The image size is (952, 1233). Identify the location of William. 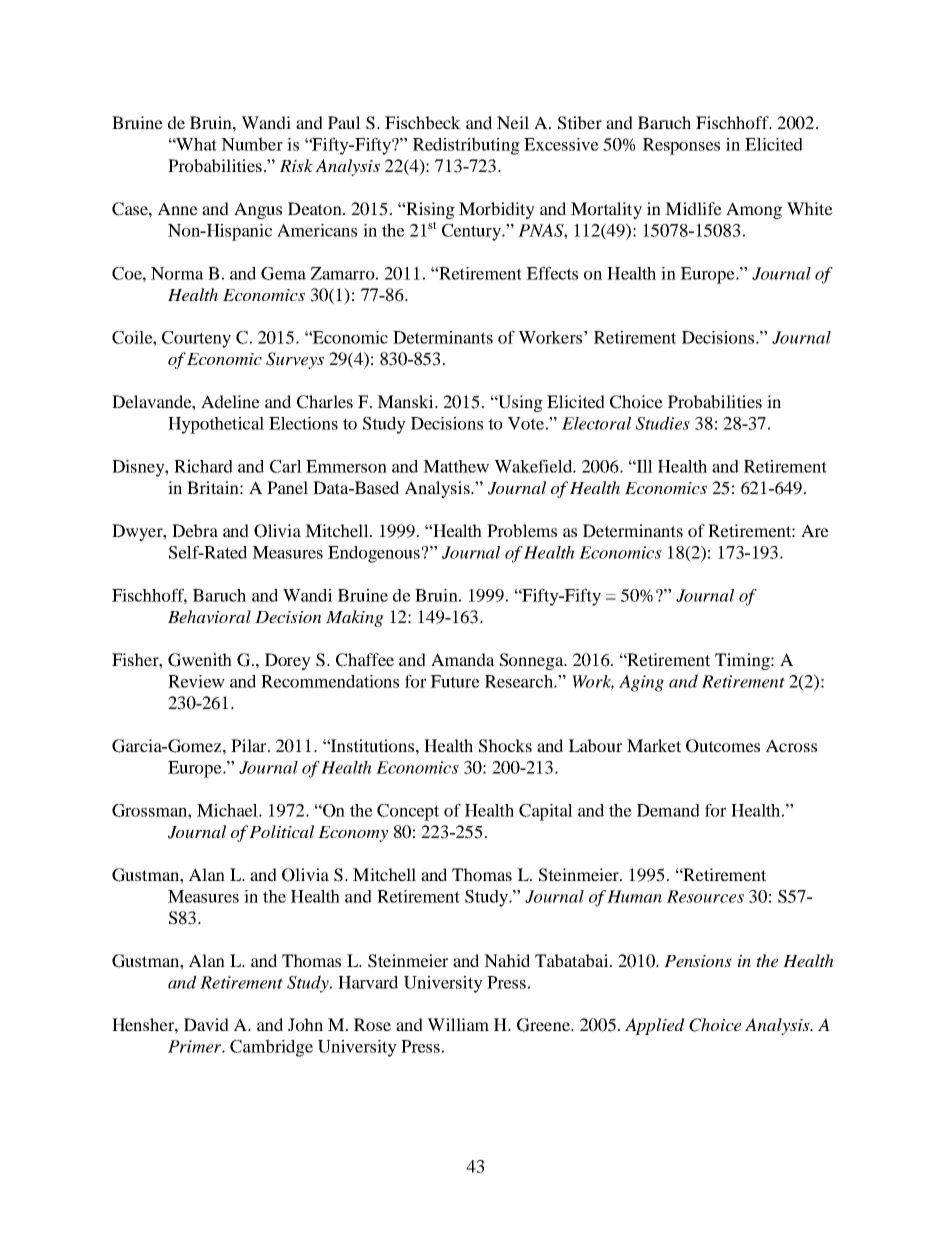
(458, 1024).
